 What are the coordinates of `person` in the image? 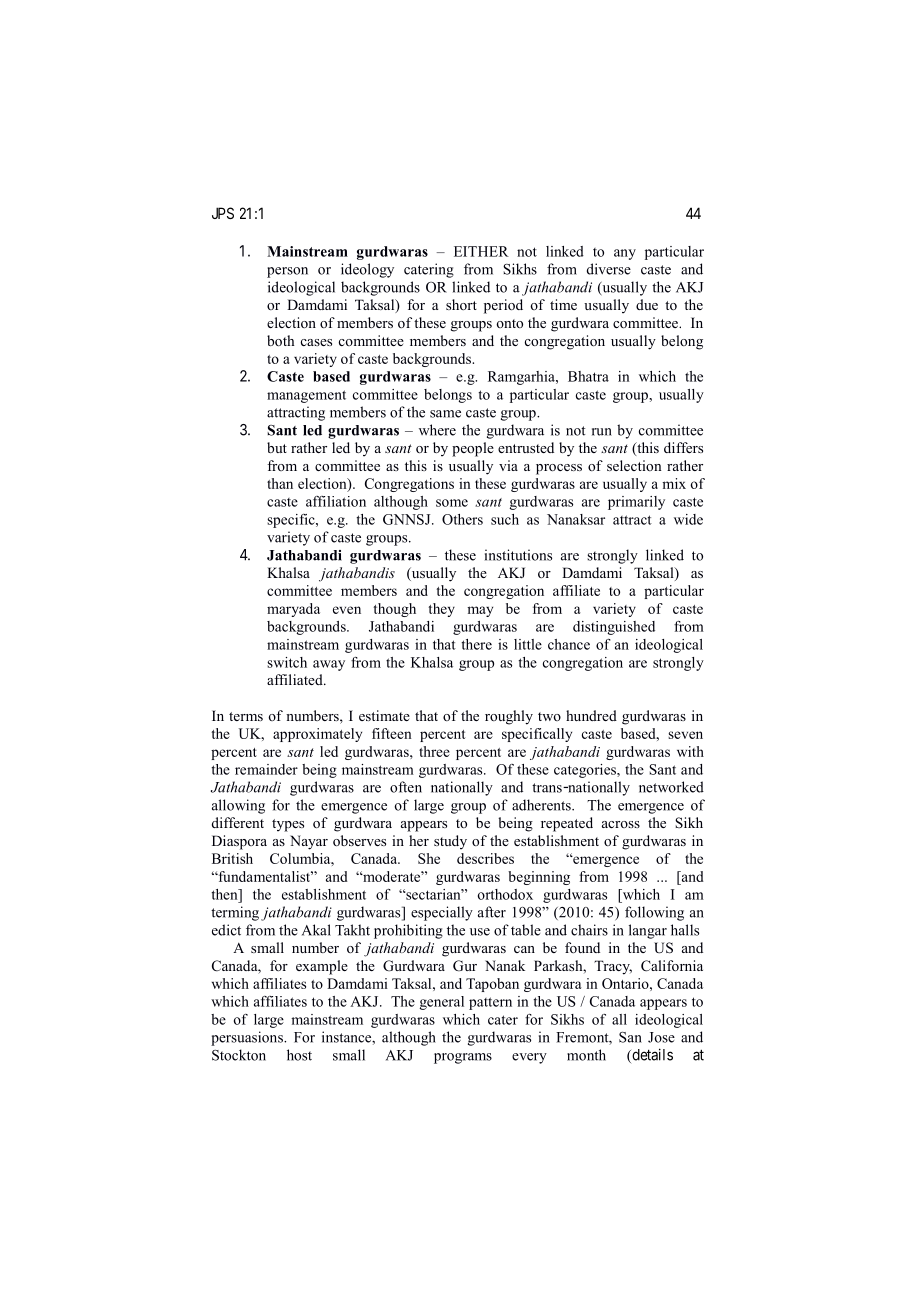 It's located at (287, 272).
